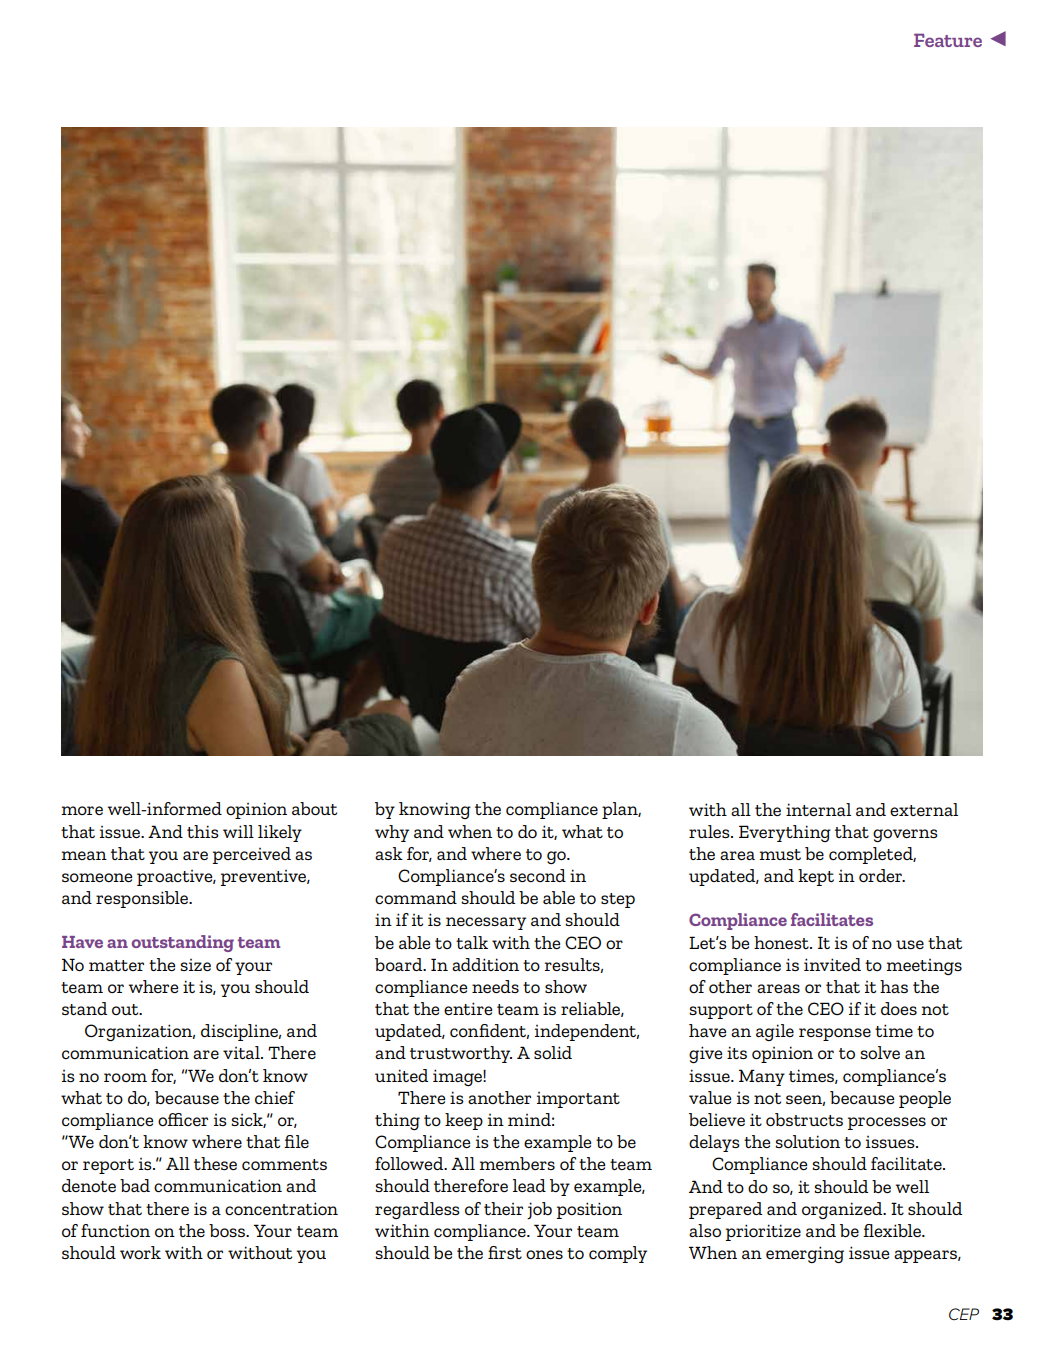 The height and width of the document is (1351, 1044). I want to click on external, so click(924, 809).
